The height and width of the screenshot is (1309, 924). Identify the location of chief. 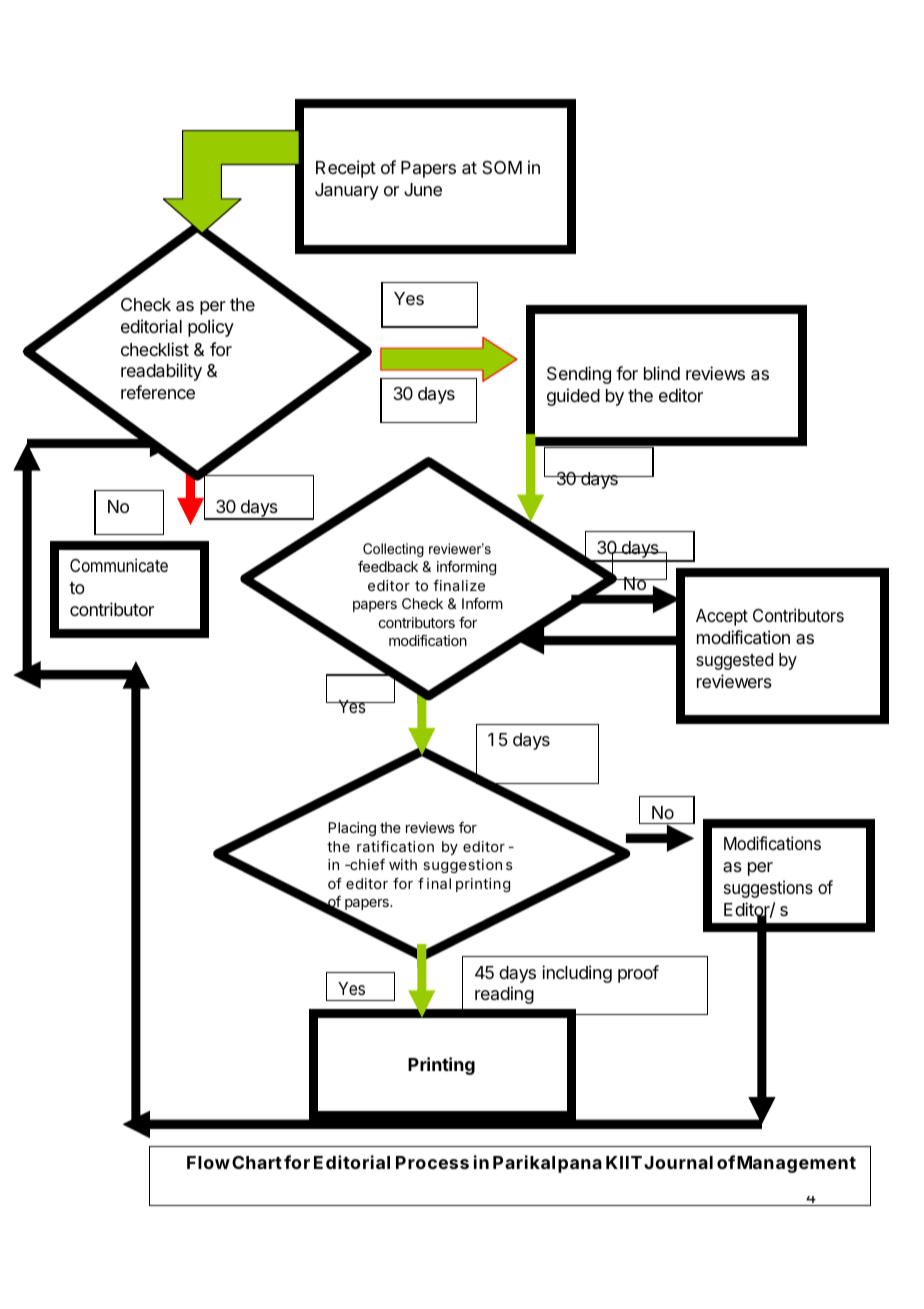
(366, 864).
